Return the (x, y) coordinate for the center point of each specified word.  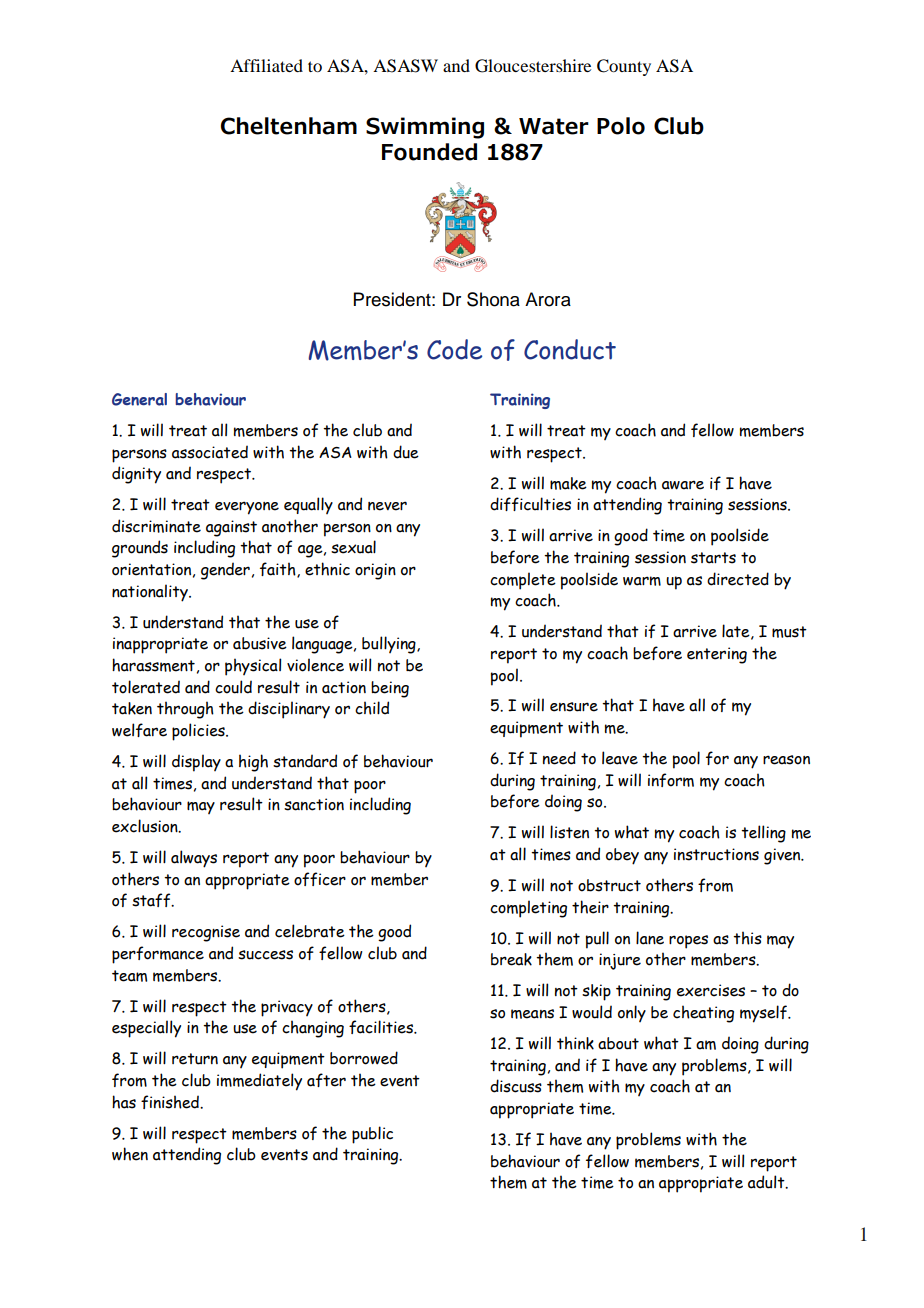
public (372, 1135)
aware (683, 485)
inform (671, 780)
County (624, 67)
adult (767, 1182)
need (559, 758)
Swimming (425, 128)
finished (171, 1102)
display (196, 763)
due (406, 452)
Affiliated (266, 65)
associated (210, 452)
